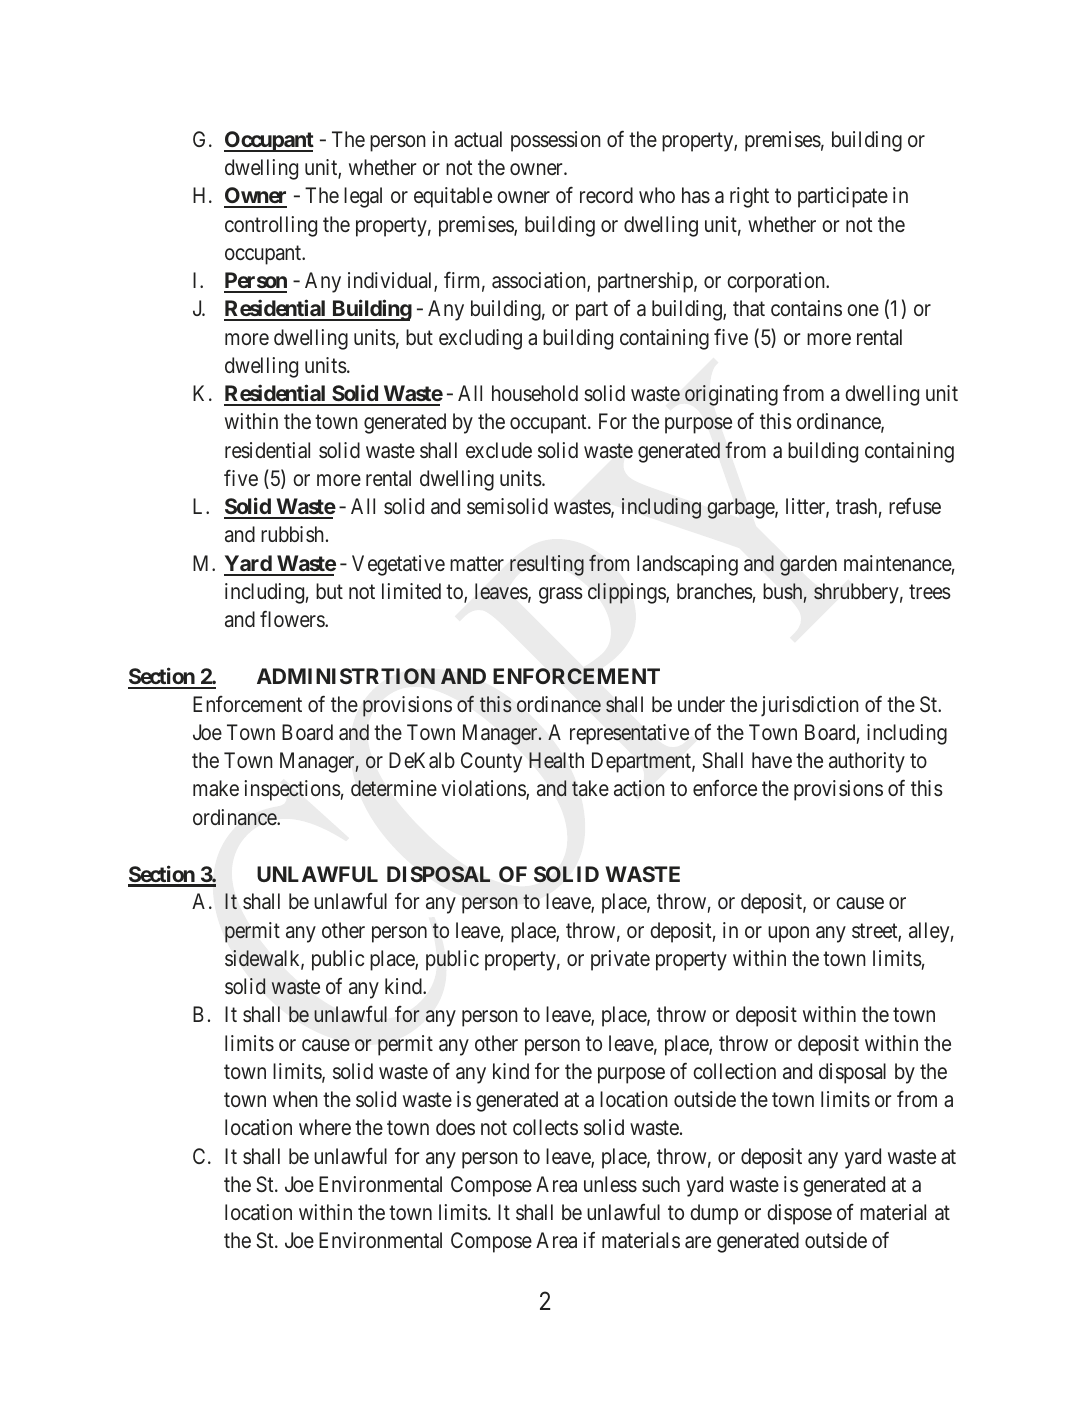 The image size is (1089, 1409). I want to click on possession, so click(556, 141).
